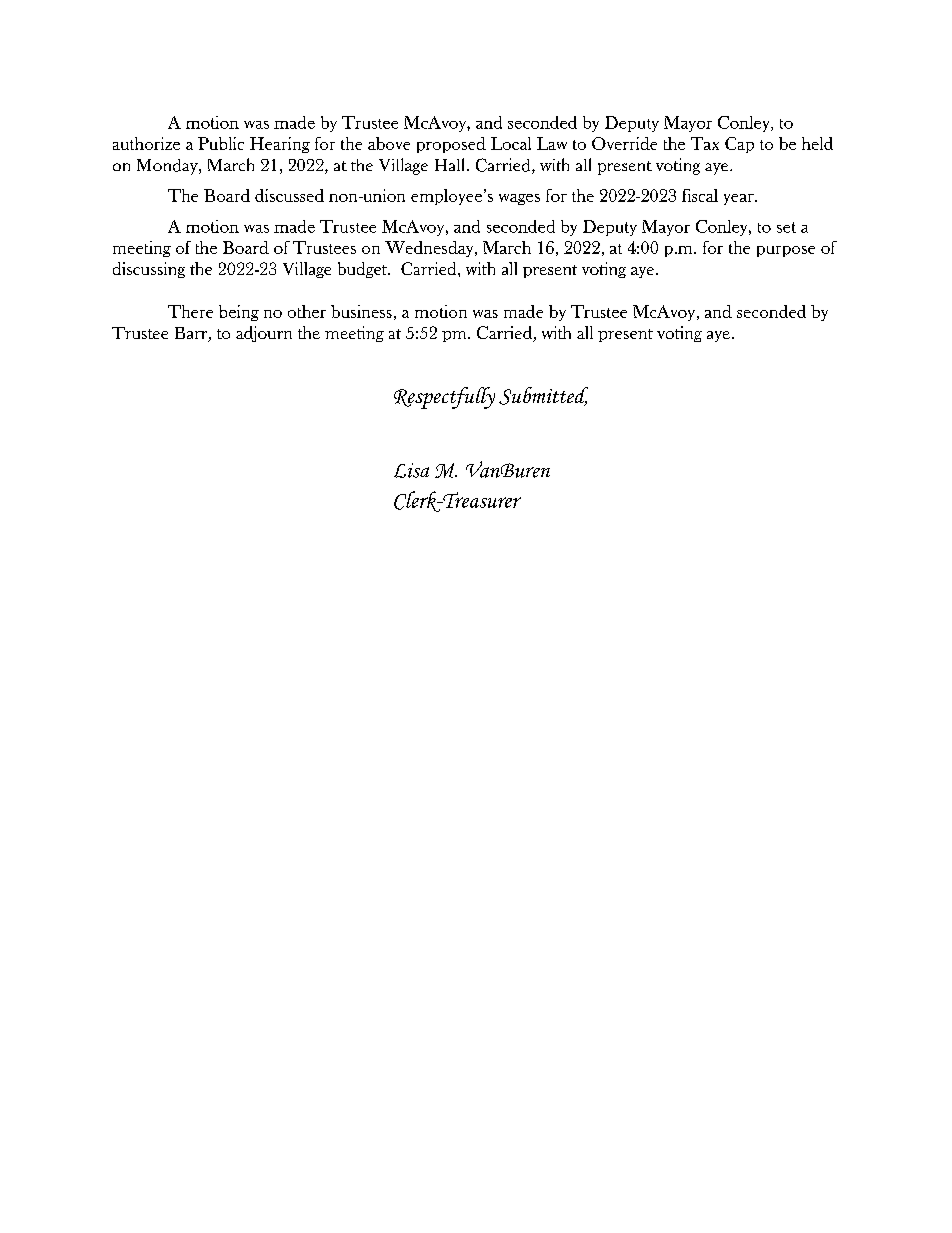 This screenshot has height=1233, width=952. What do you see at coordinates (239, 313) in the screenshot?
I see `being` at bounding box center [239, 313].
